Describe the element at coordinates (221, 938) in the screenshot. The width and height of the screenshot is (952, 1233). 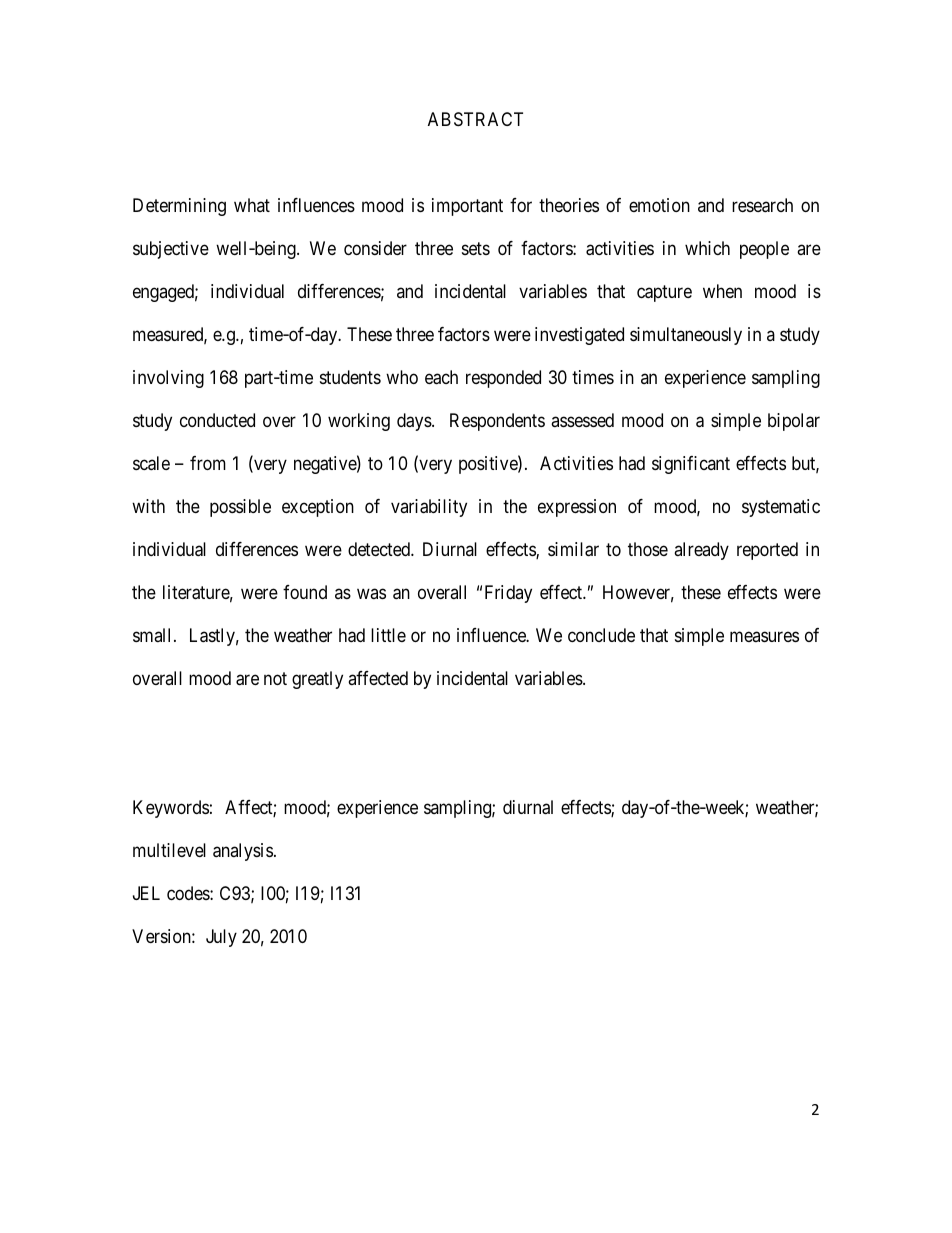
I see `July` at that location.
